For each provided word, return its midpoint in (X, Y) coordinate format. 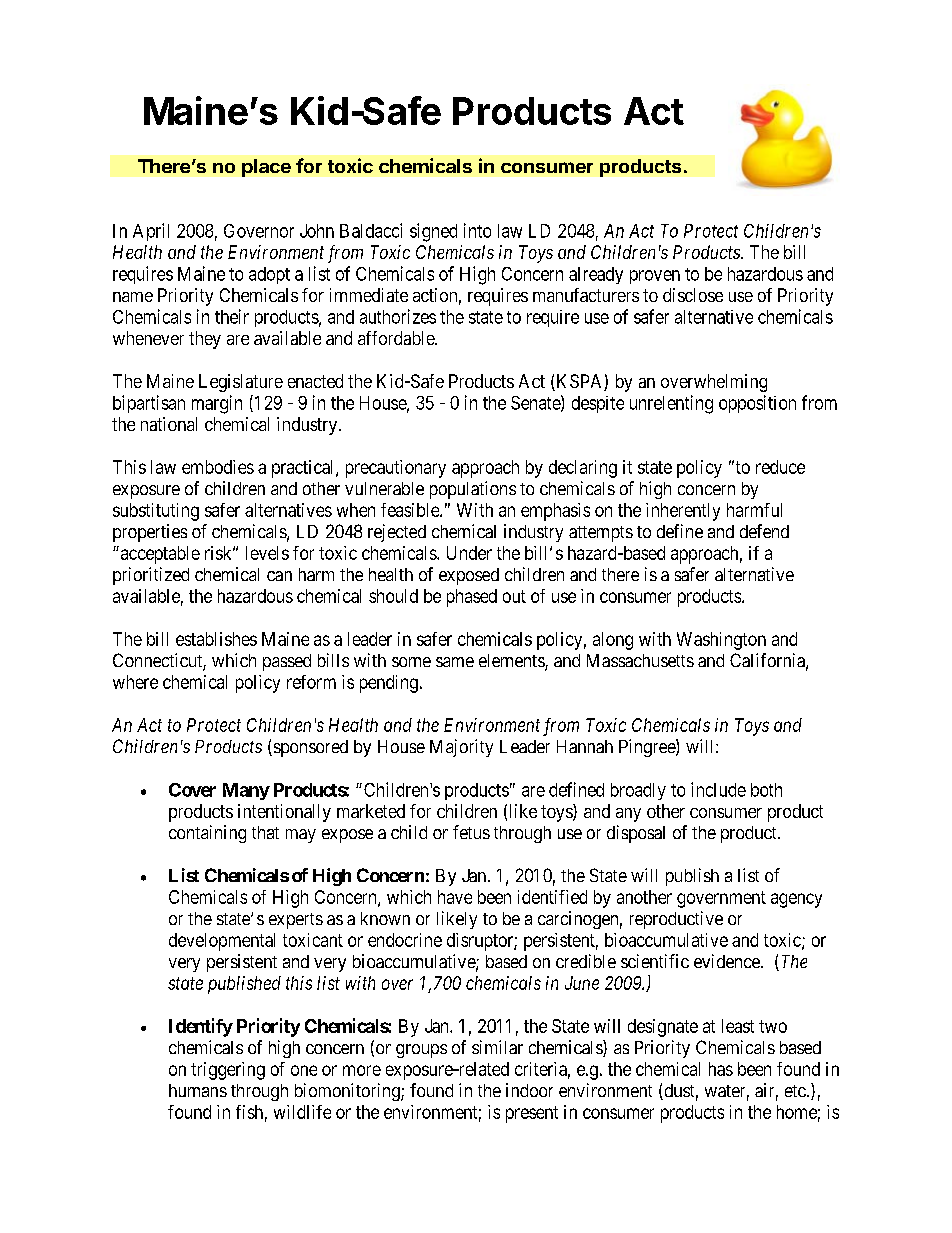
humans (198, 1090)
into (477, 230)
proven (655, 277)
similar (497, 1047)
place (266, 168)
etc (795, 1091)
